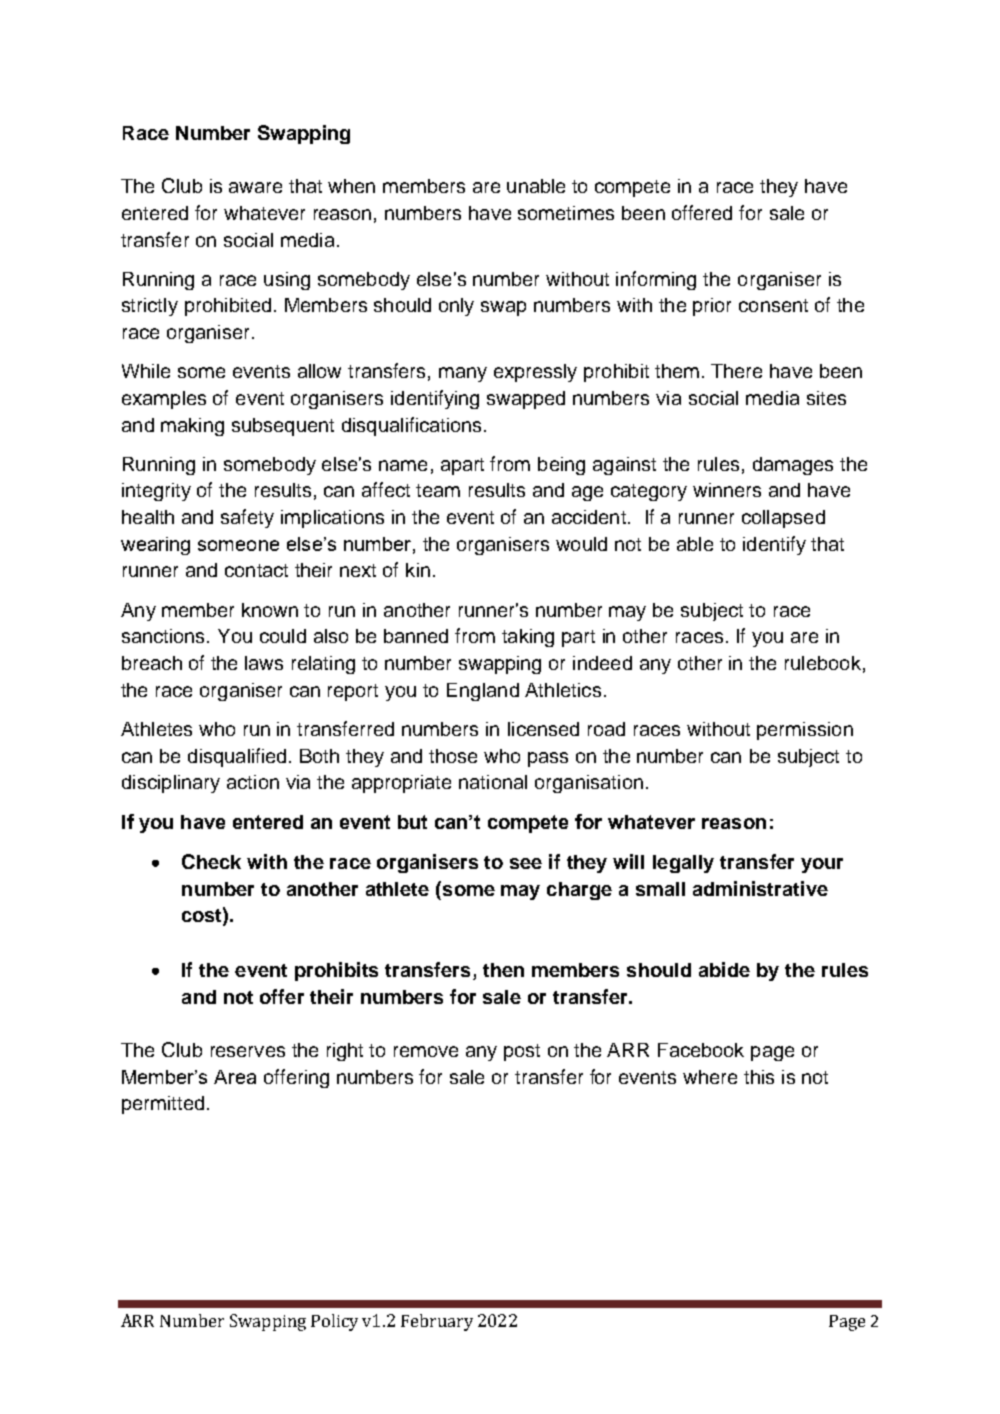 This screenshot has width=1000, height=1414. What do you see at coordinates (247, 518) in the screenshot?
I see `safety` at bounding box center [247, 518].
